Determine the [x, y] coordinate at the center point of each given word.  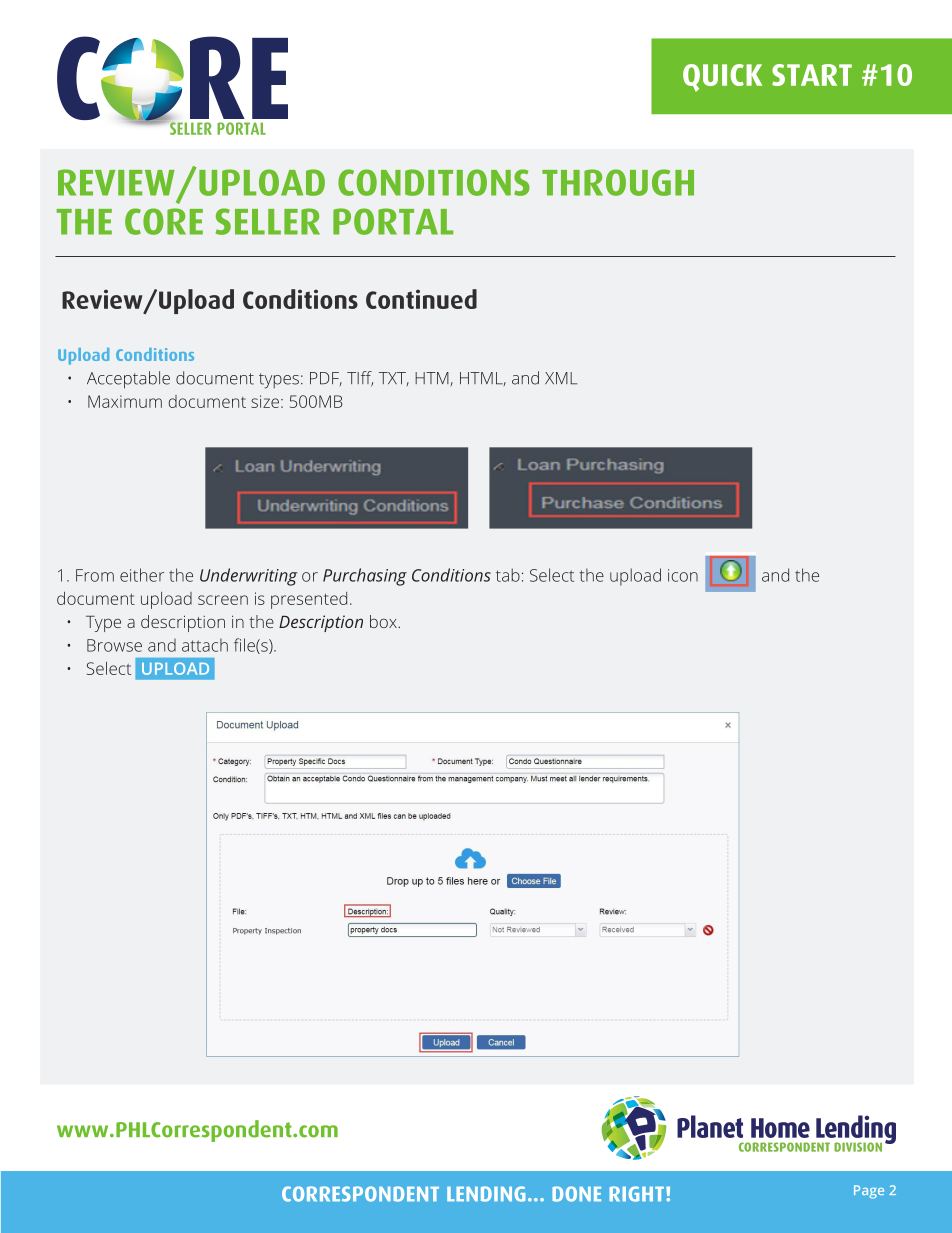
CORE [164, 221]
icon [683, 575]
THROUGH [618, 182]
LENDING [486, 1194]
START [812, 75]
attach [205, 645]
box [384, 621]
